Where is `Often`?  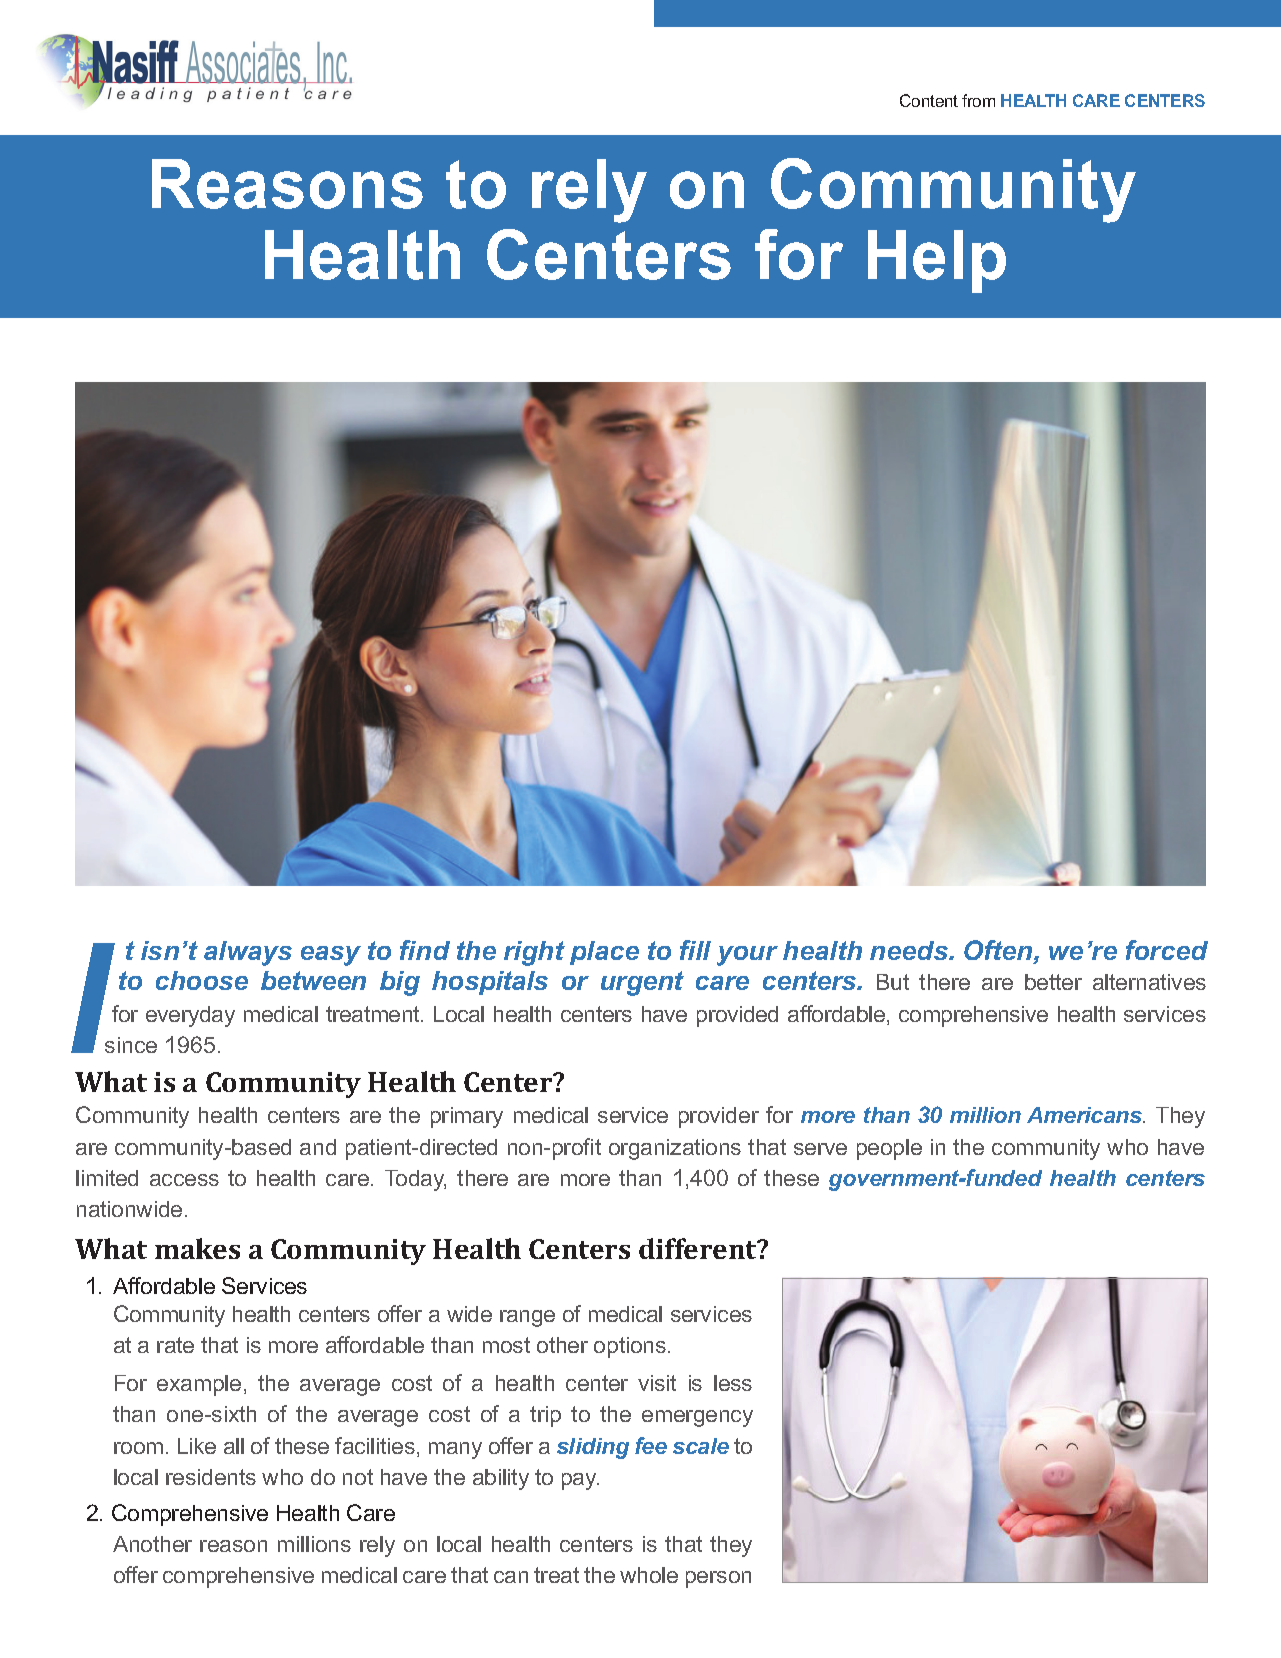
Often is located at coordinates (999, 951).
